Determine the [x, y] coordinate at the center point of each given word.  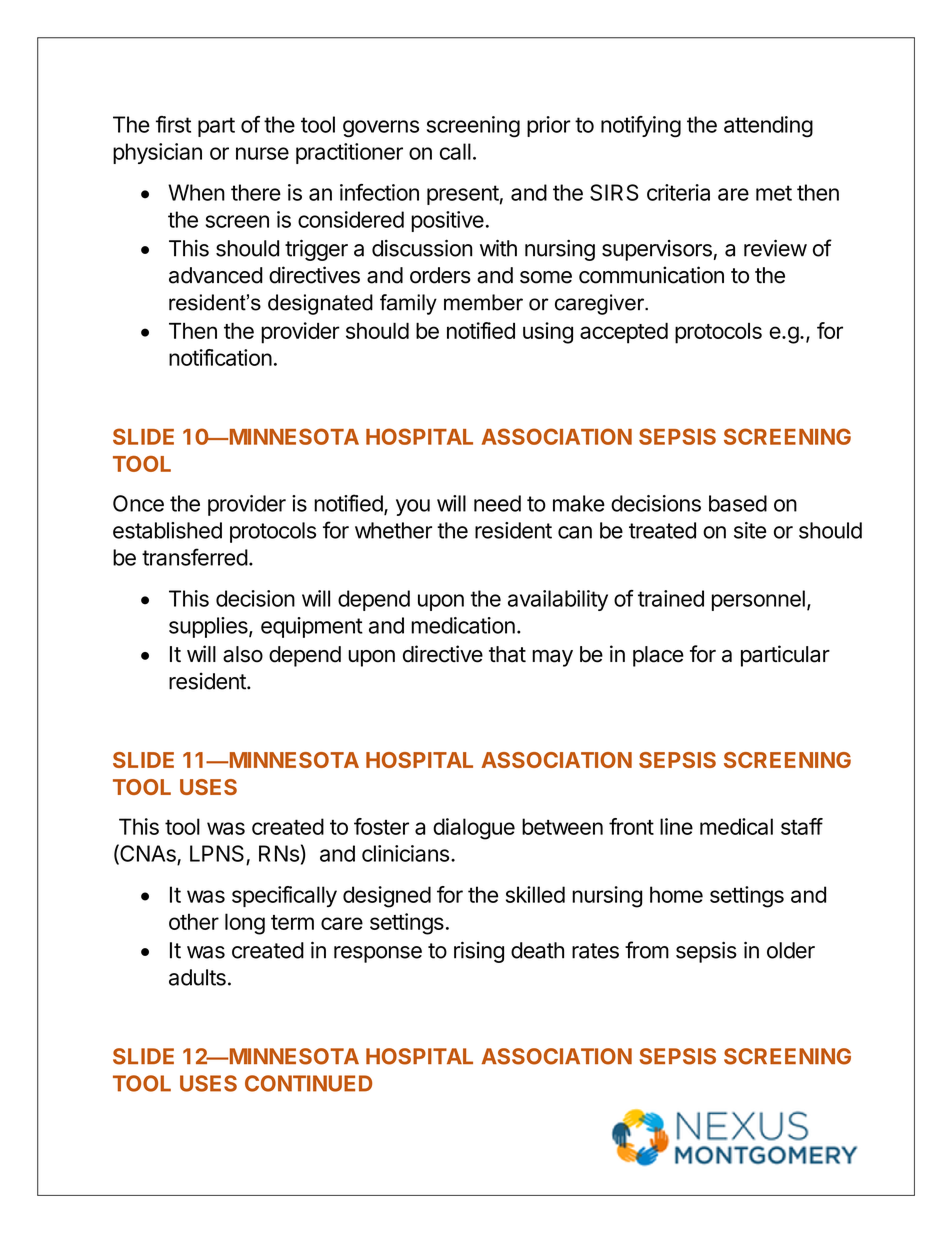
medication [463, 625]
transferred [195, 557]
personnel [758, 600]
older [791, 950]
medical [736, 826]
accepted [624, 333]
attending [768, 127]
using [548, 333]
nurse [262, 153]
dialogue [474, 829]
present [463, 195]
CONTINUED [308, 1083]
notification [220, 357]
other [194, 921]
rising [479, 952]
